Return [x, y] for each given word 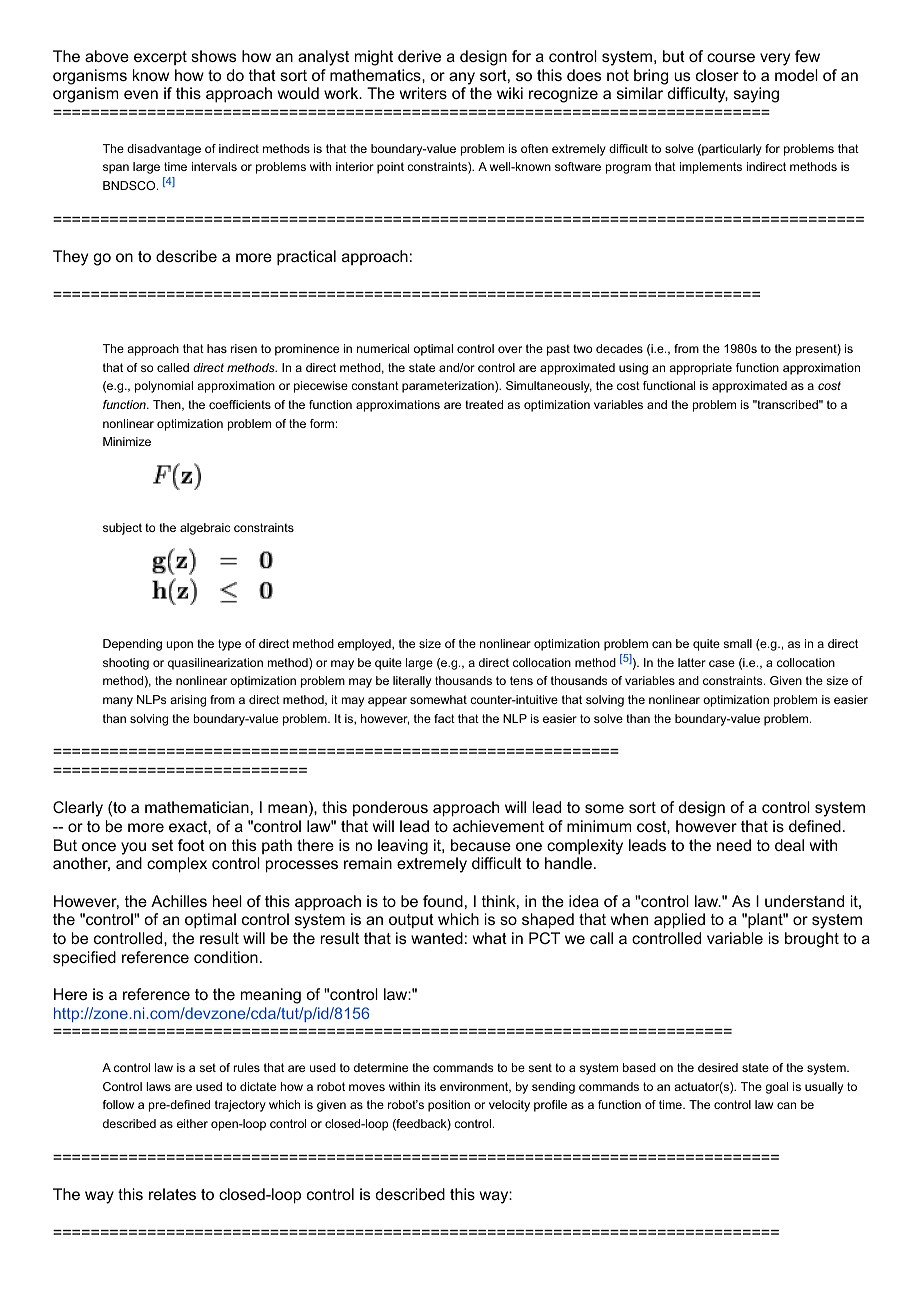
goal [777, 1088]
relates [172, 1194]
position [449, 1106]
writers [423, 93]
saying [756, 95]
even [141, 94]
